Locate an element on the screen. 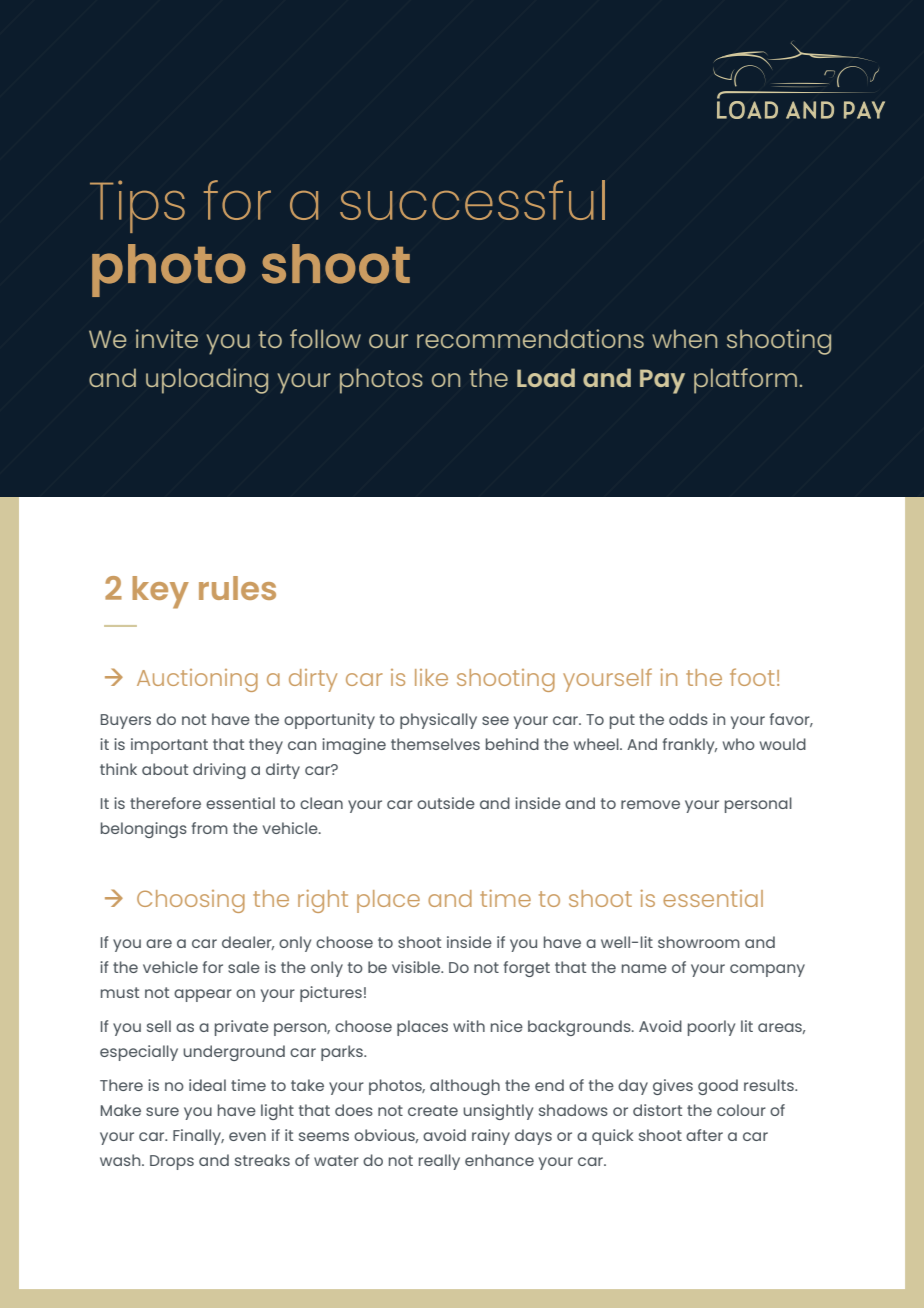 The image size is (924, 1308). Auctioning is located at coordinates (197, 680).
